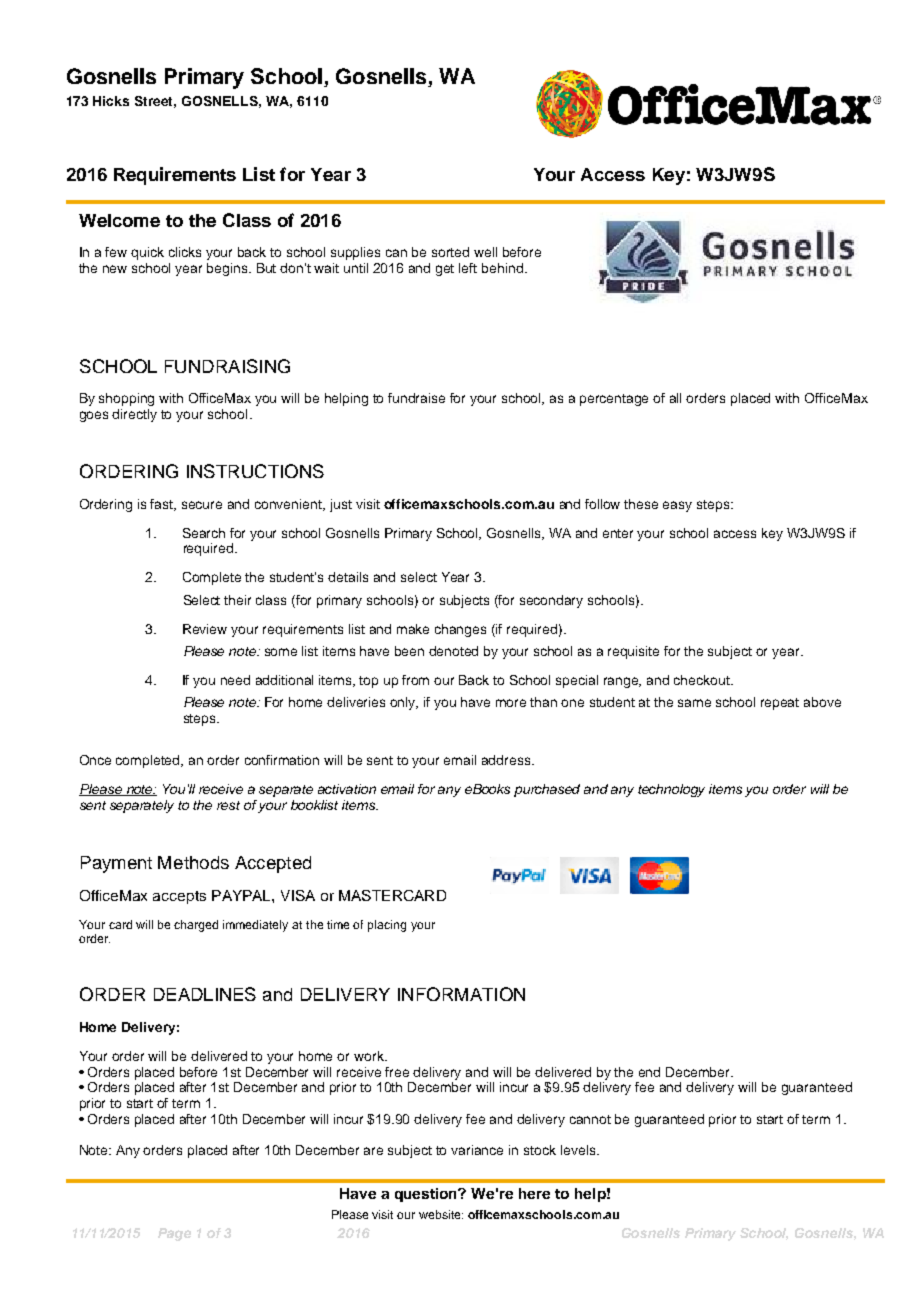 The width and height of the screenshot is (924, 1304). What do you see at coordinates (703, 680) in the screenshot?
I see `checkout` at bounding box center [703, 680].
